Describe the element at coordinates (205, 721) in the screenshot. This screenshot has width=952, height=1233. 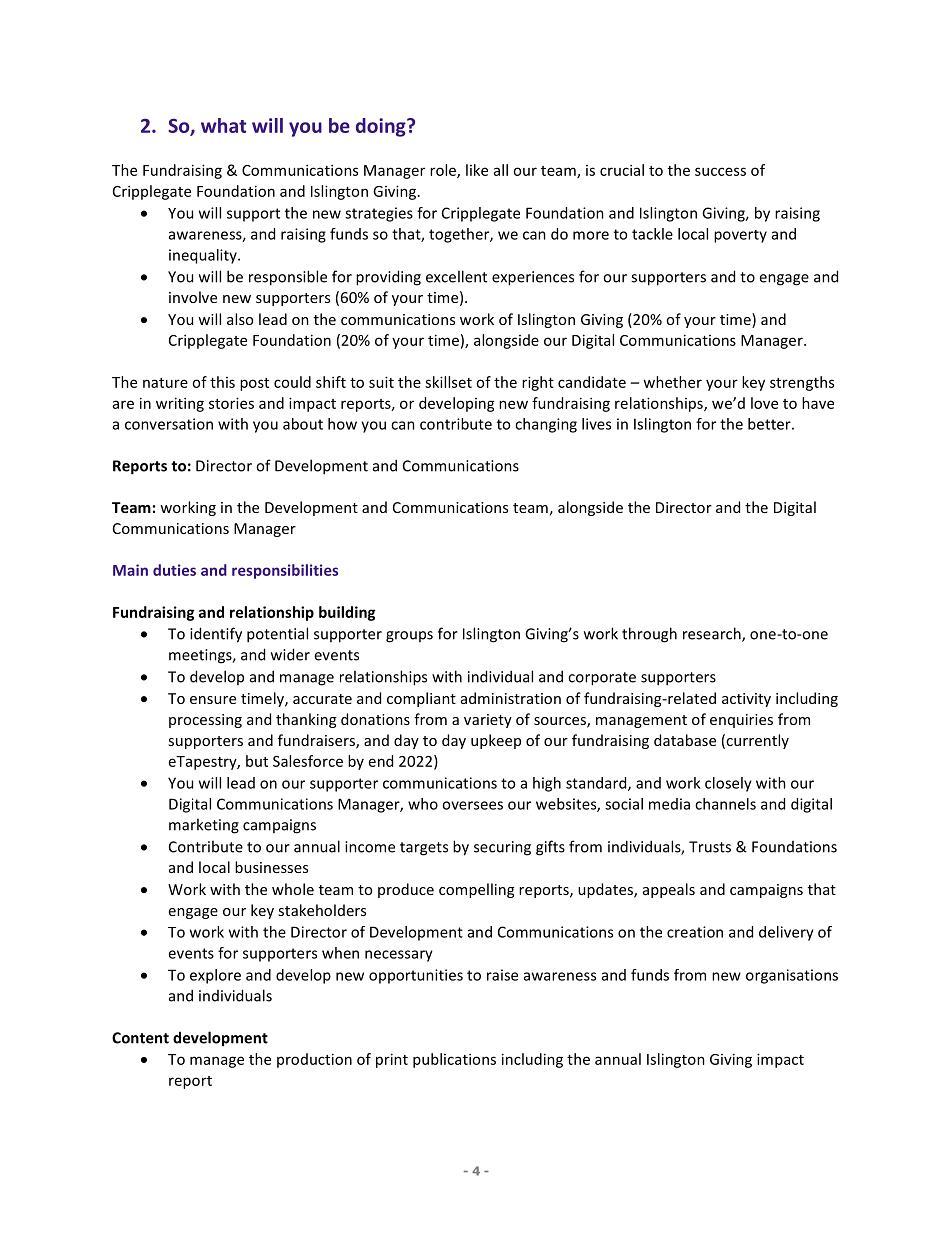
I see `processing` at that location.
